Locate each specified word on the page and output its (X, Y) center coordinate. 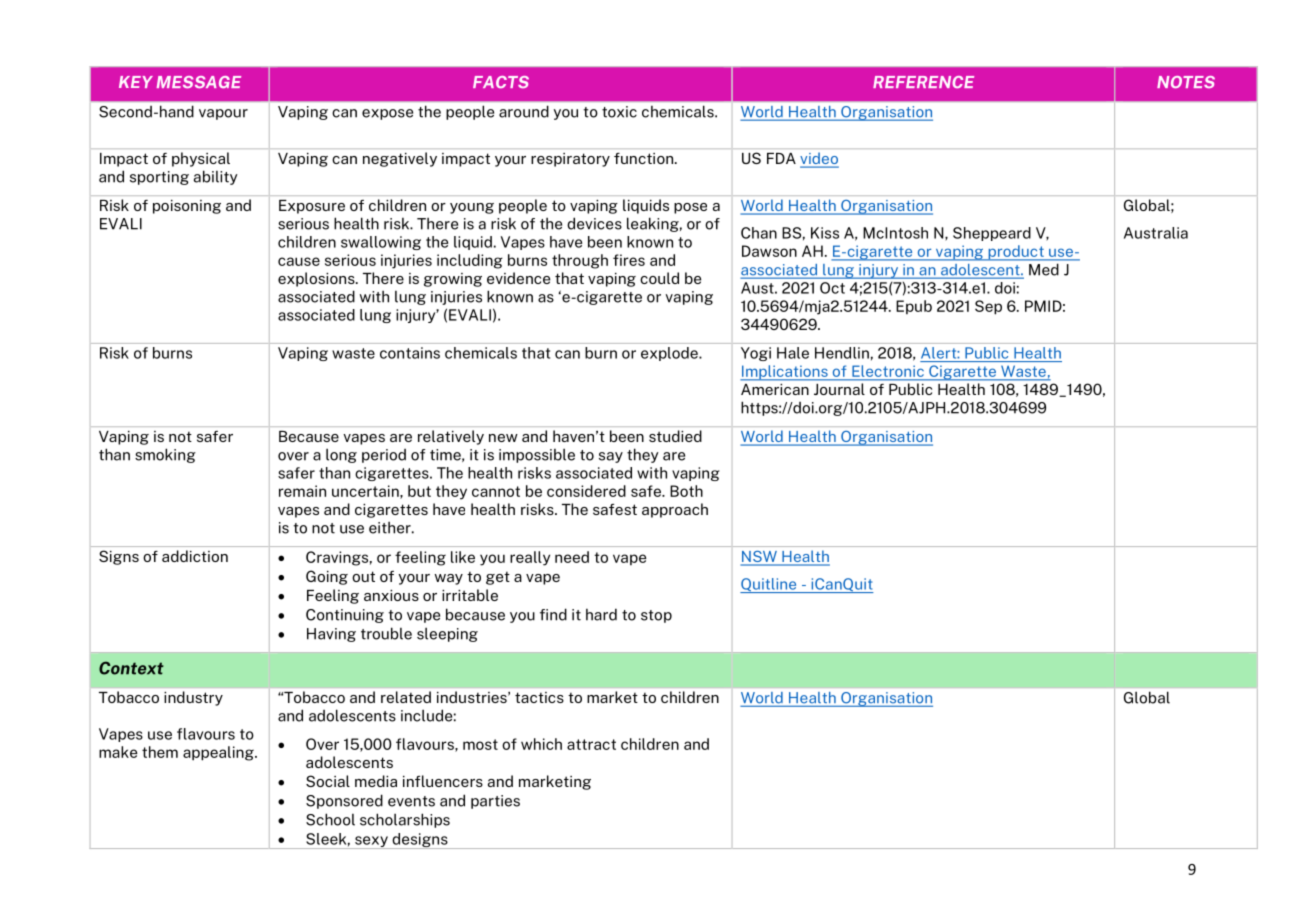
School (330, 819)
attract (591, 744)
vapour (223, 114)
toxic (619, 112)
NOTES (1186, 82)
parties (495, 802)
